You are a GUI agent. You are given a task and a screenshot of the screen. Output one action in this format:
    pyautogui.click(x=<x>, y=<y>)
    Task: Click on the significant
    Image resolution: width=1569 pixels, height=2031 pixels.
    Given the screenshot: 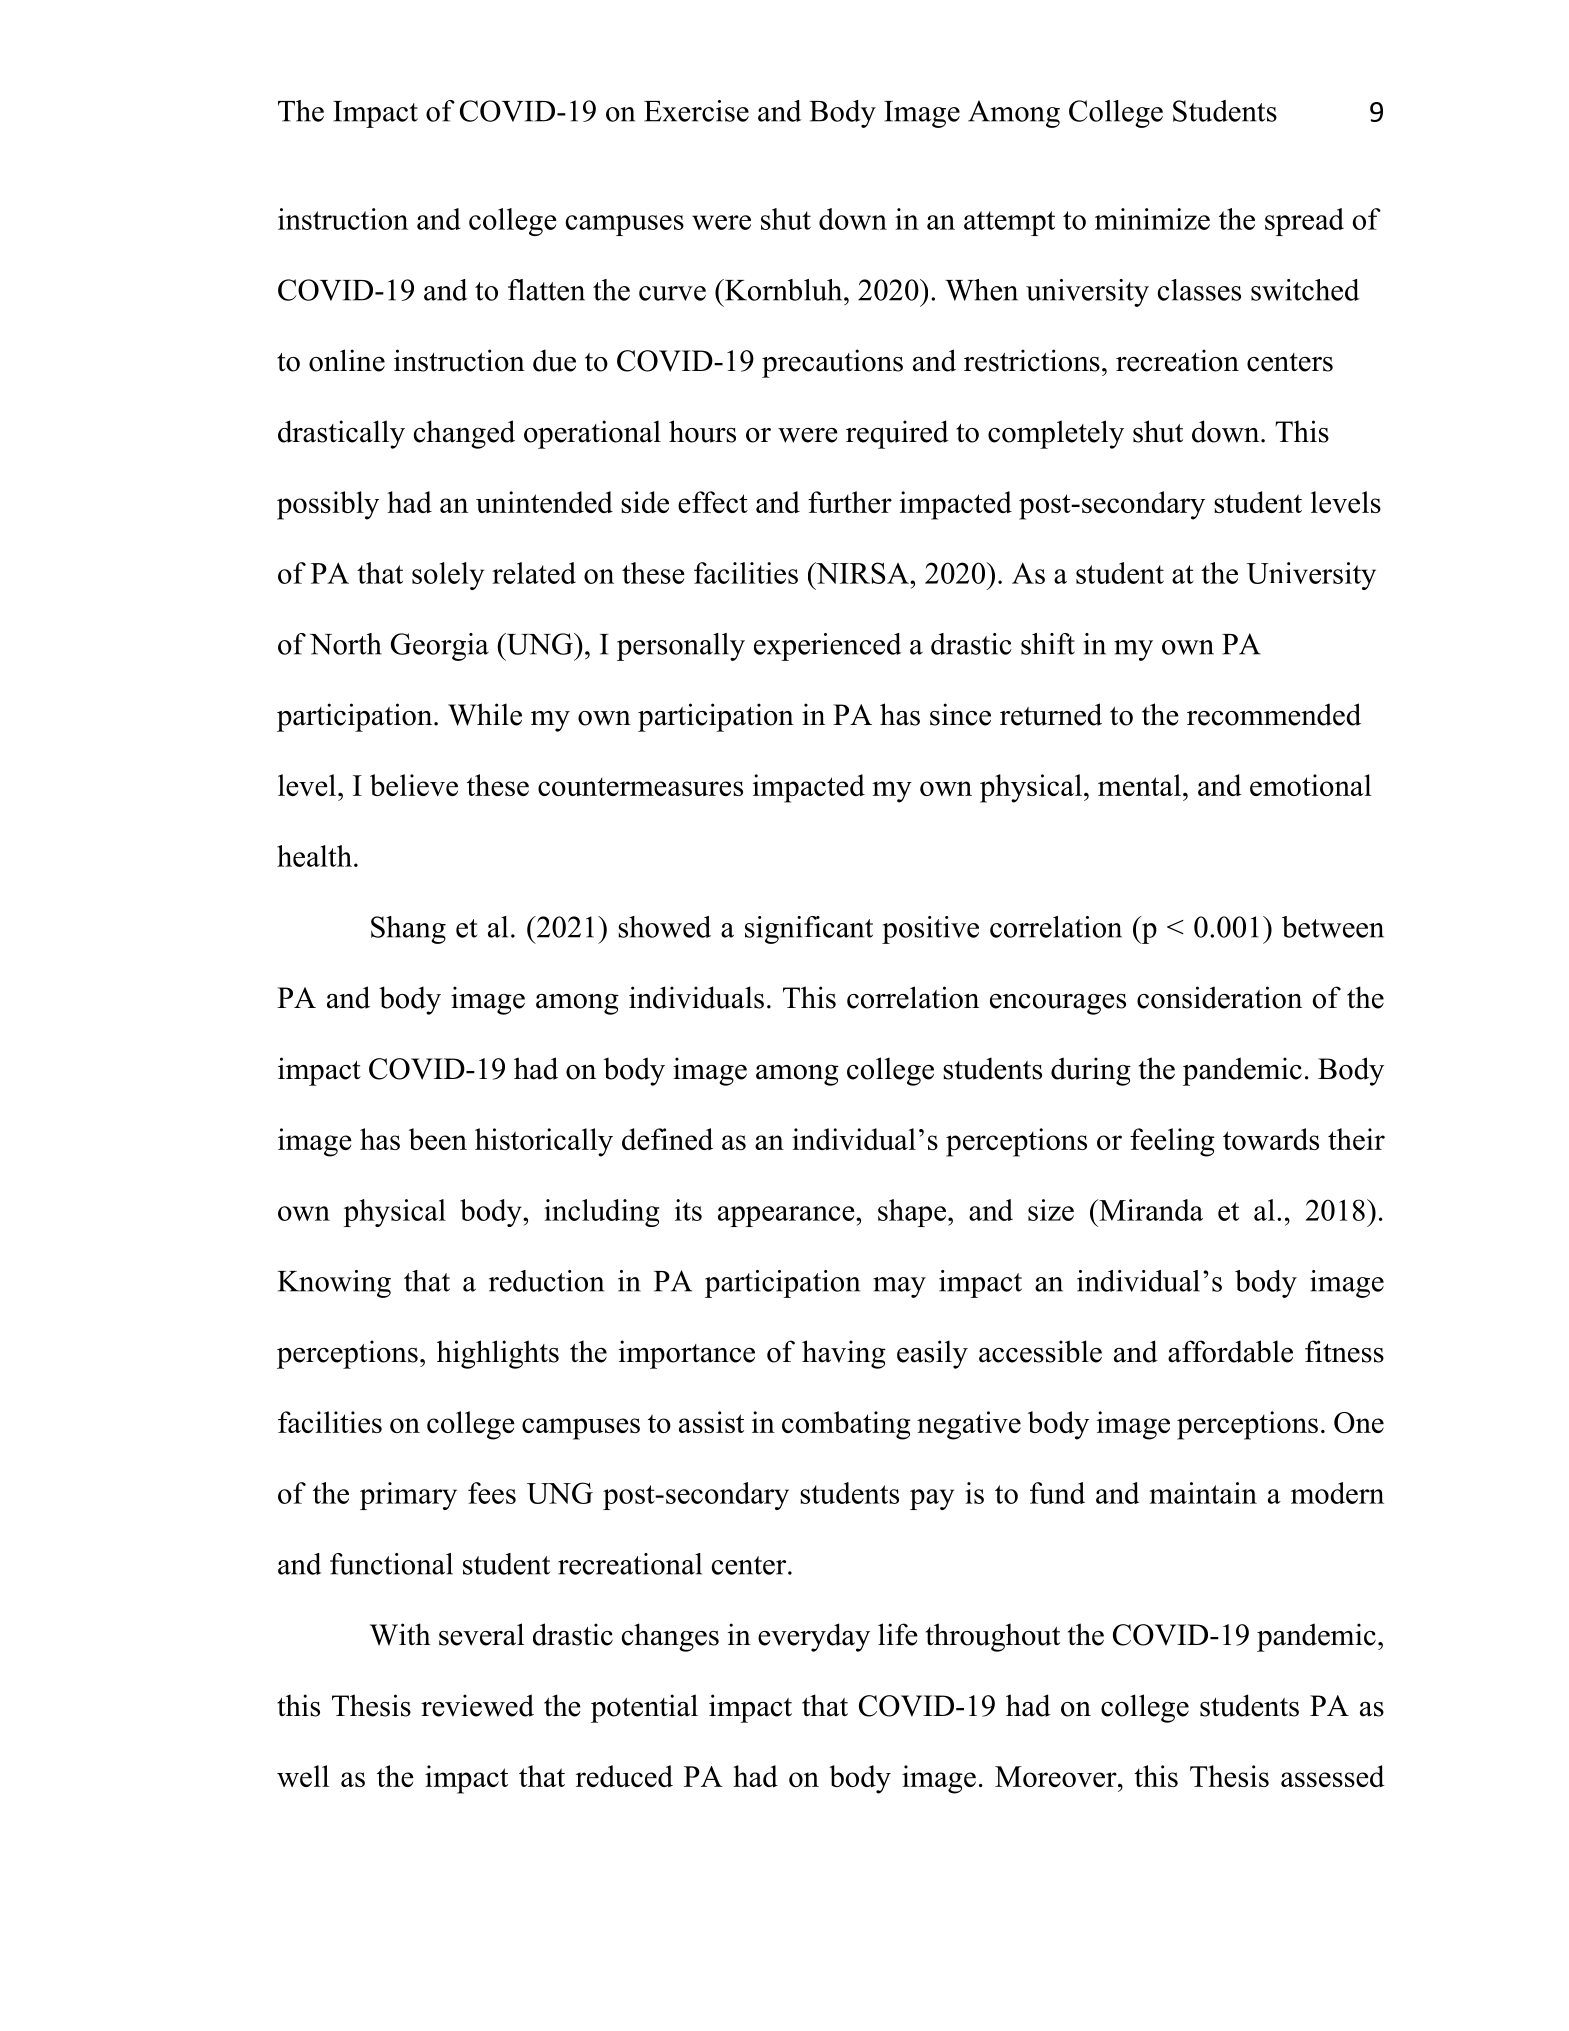 What is the action you would take?
    pyautogui.click(x=809, y=930)
